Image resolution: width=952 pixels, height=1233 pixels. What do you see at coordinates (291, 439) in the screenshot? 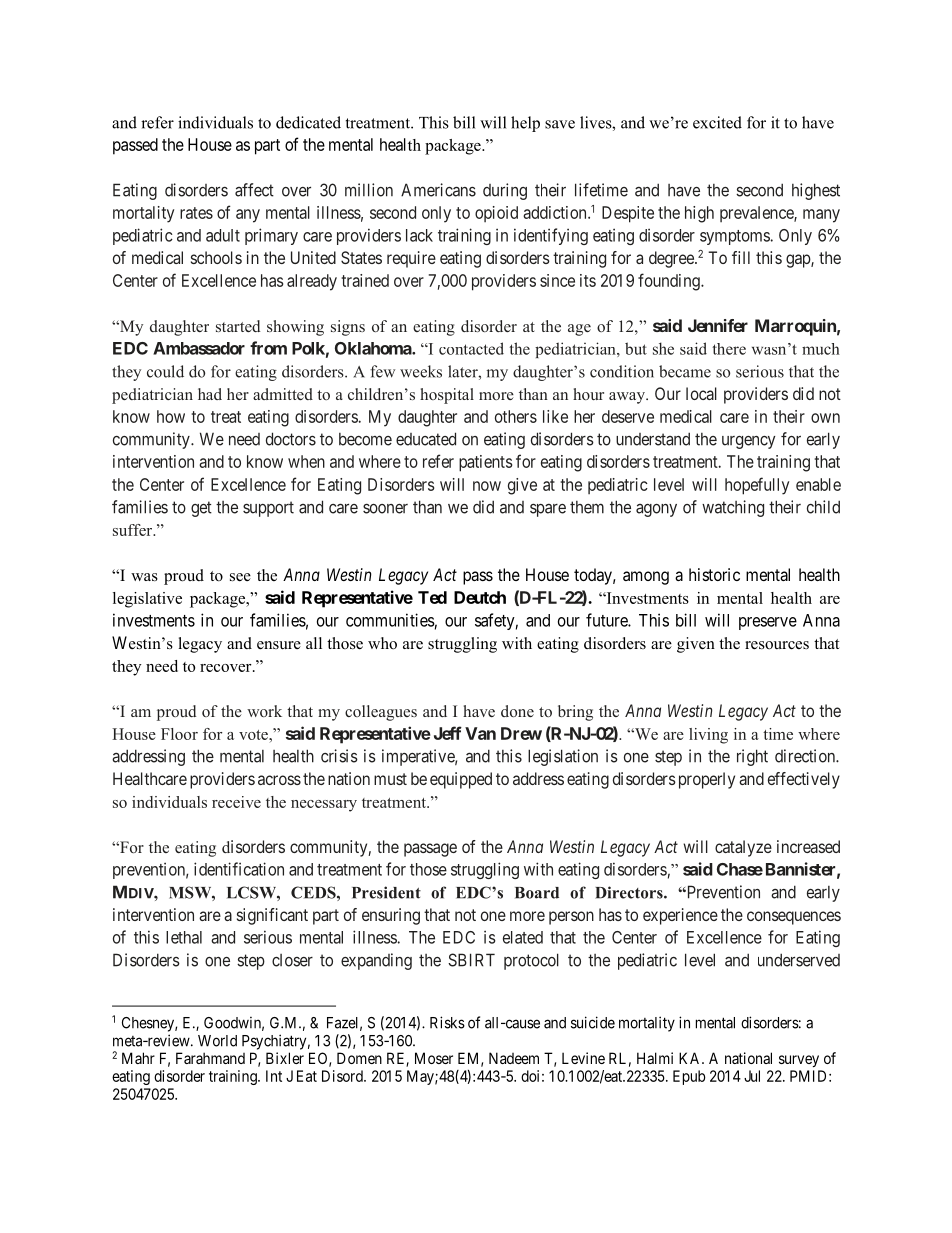
I see `doctors` at bounding box center [291, 439].
